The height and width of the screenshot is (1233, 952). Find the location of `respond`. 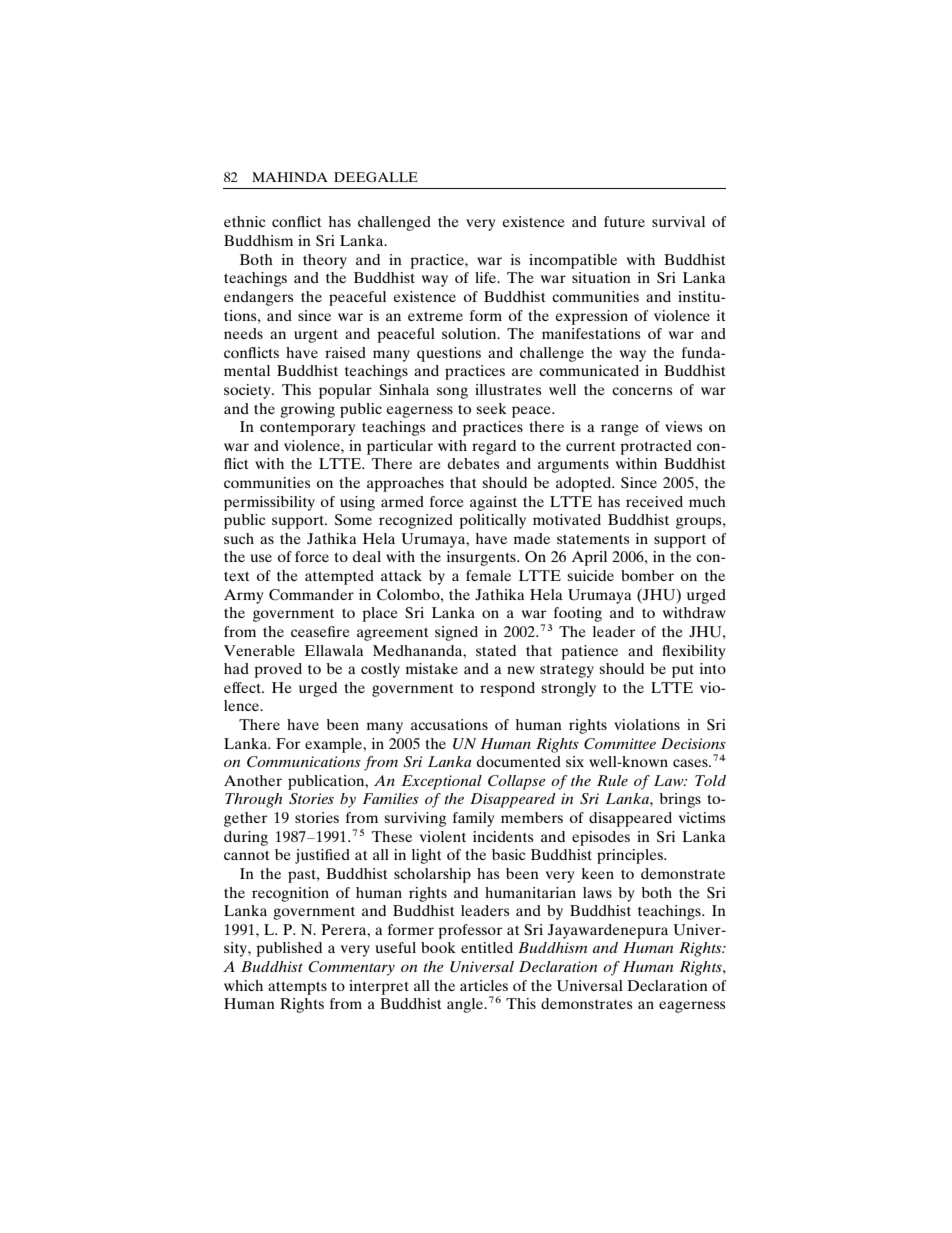

respond is located at coordinates (507, 689).
